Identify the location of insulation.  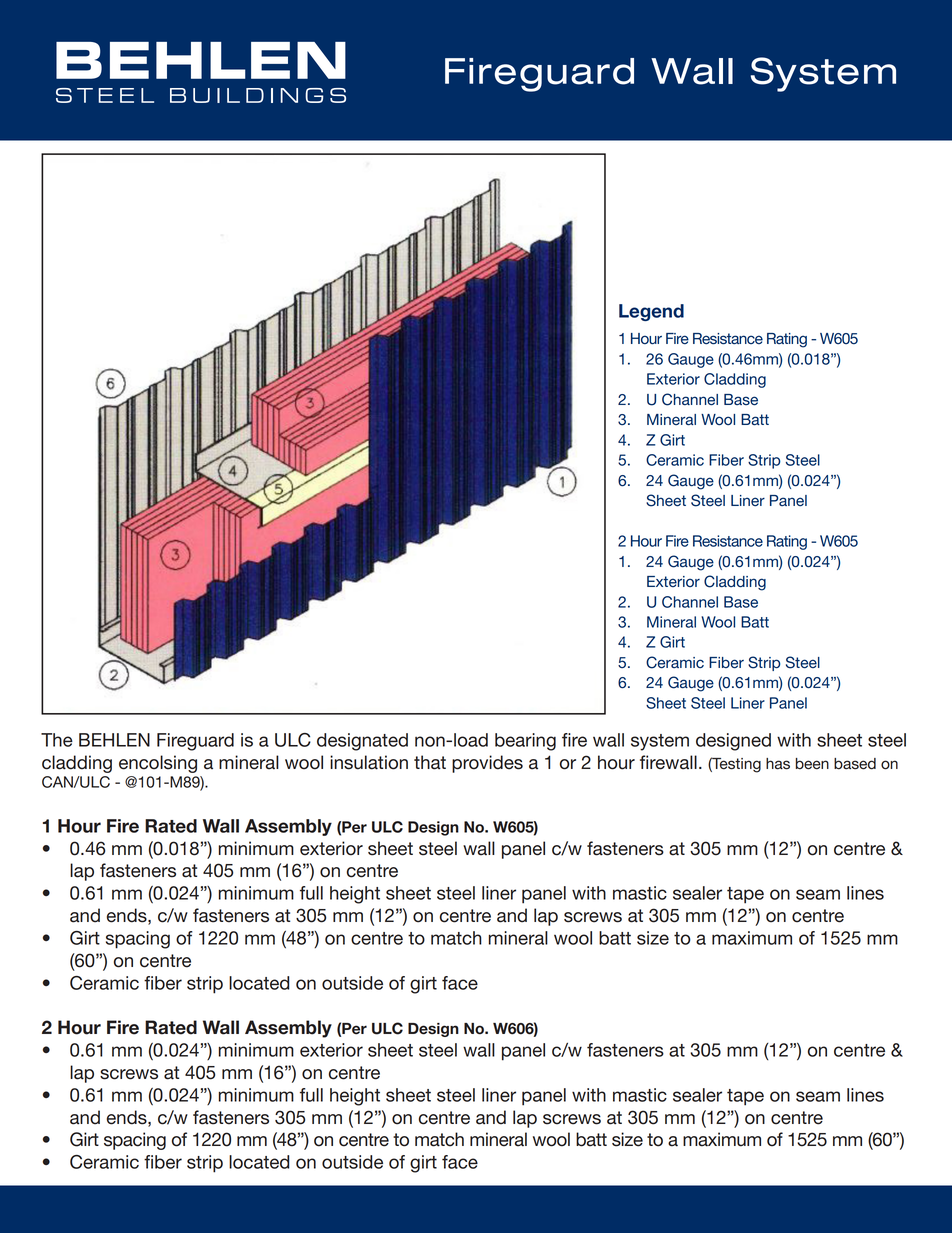
(369, 762).
